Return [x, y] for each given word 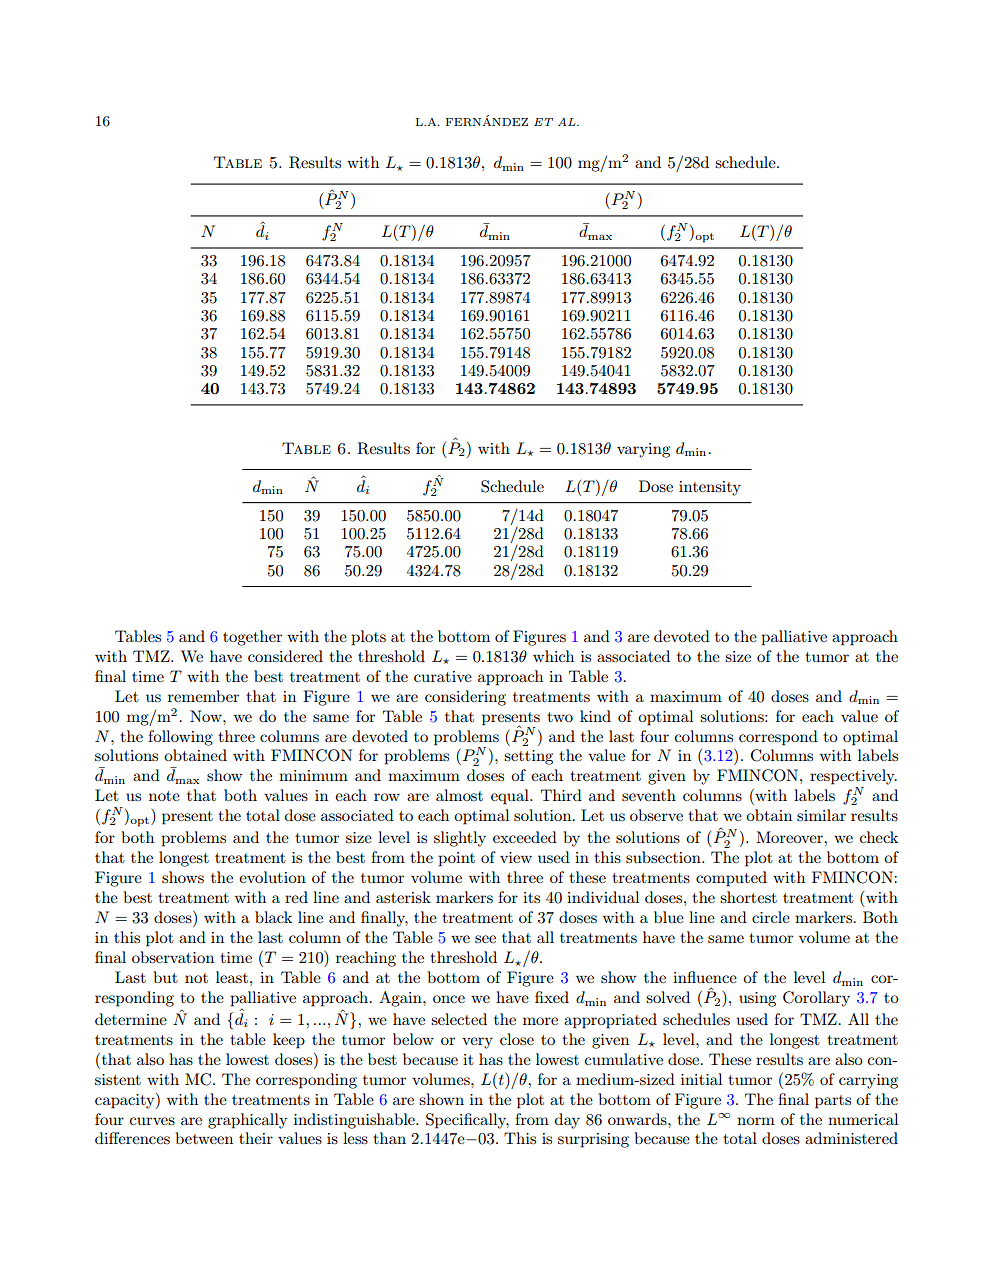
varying [643, 450]
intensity [710, 488]
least [232, 977]
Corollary [816, 999]
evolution [272, 877]
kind [595, 716]
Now [207, 716]
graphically [248, 1121]
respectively [853, 777]
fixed [552, 997]
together [252, 638]
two [560, 717]
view [516, 857]
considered [285, 656]
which [553, 656]
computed [731, 879]
